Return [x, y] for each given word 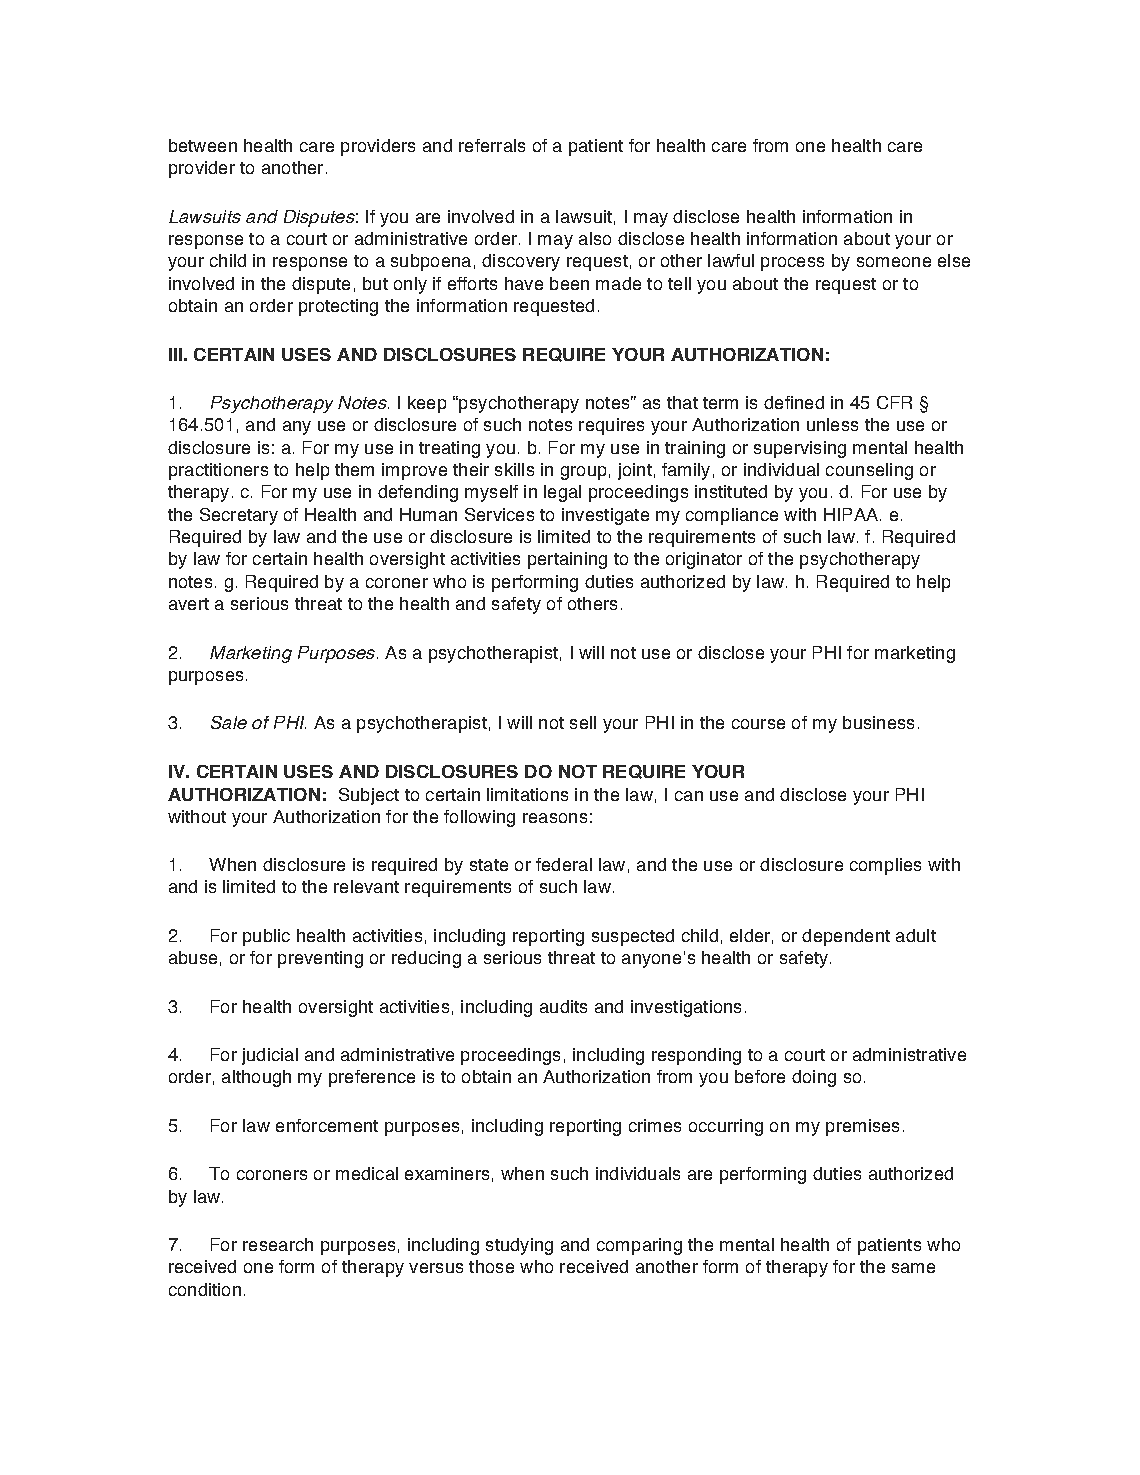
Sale [229, 722]
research [278, 1244]
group [583, 473]
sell [583, 722]
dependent [846, 937]
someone [894, 262]
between [203, 145]
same [913, 1268]
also [595, 238]
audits [563, 1006]
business [878, 722]
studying [519, 1246]
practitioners [218, 471]
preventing [320, 959]
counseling [869, 471]
